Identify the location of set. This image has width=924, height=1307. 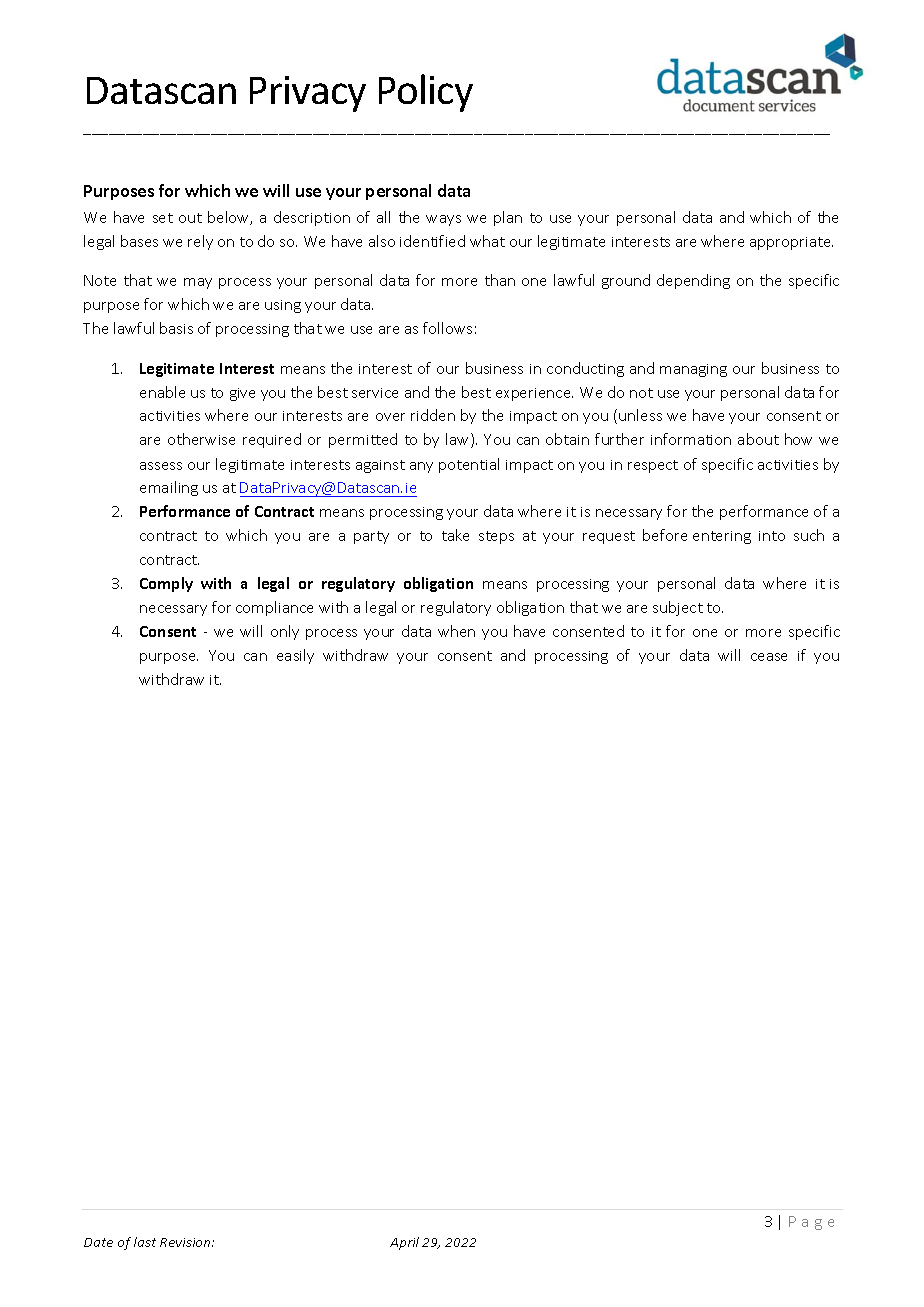
(163, 218).
